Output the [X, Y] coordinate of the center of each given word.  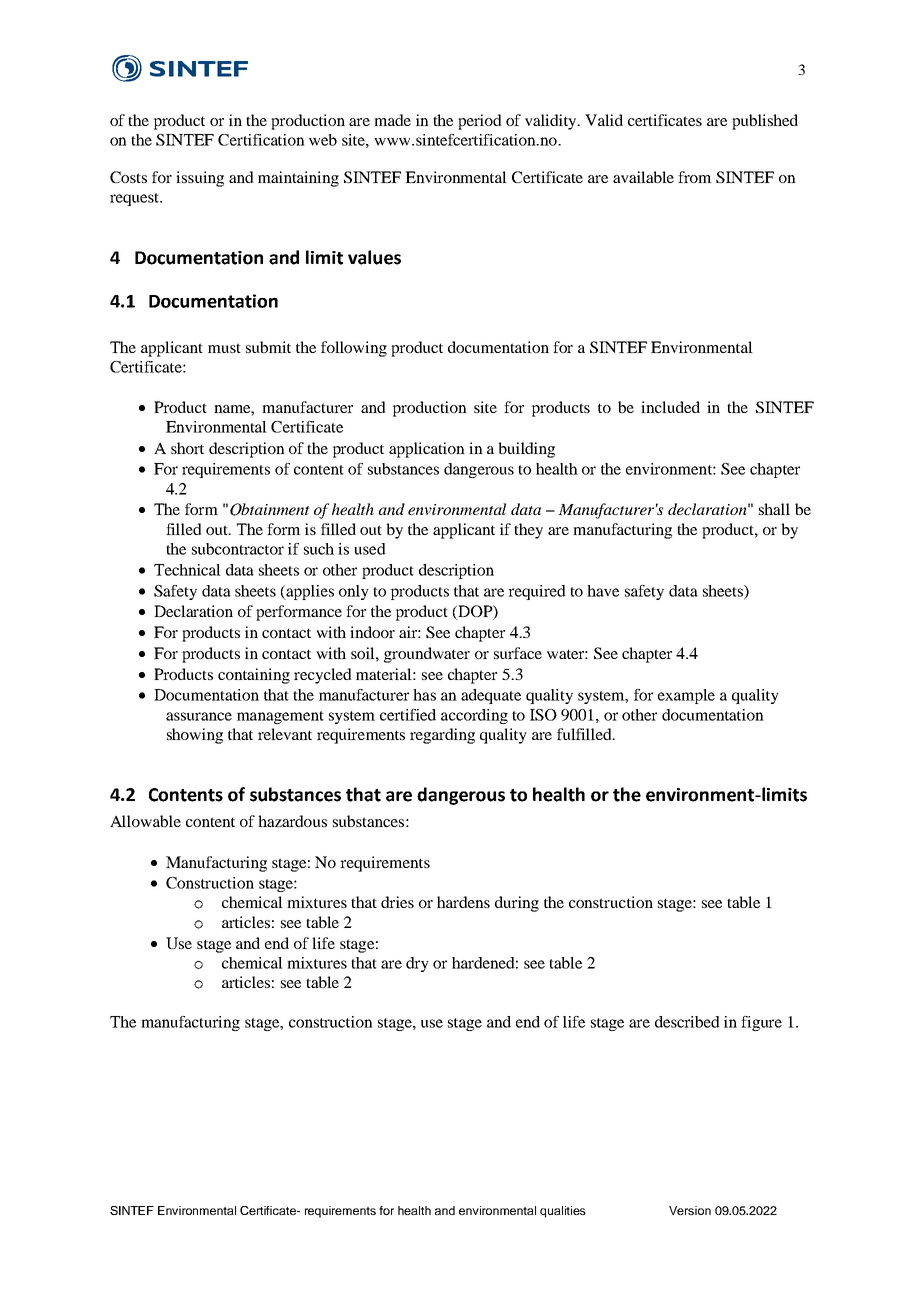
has [424, 695]
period [480, 122]
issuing [200, 179]
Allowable [145, 821]
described [687, 1022]
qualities [563, 1212]
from [695, 177]
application [427, 450]
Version [690, 1210]
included [670, 407]
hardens [463, 902]
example [686, 696]
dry [417, 964]
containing [254, 676]
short [187, 448]
